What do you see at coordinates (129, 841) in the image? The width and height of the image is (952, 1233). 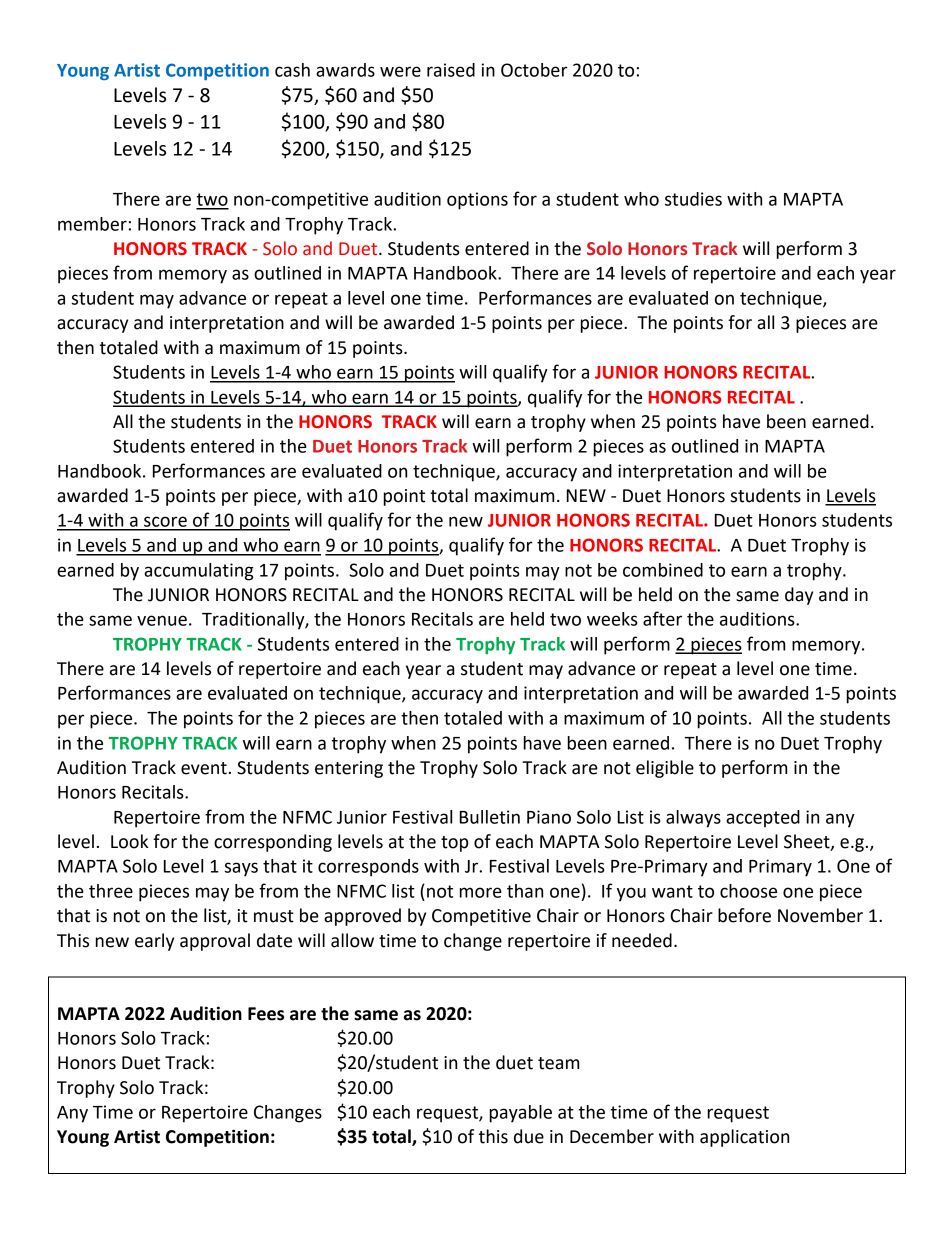 I see `Look` at bounding box center [129, 841].
